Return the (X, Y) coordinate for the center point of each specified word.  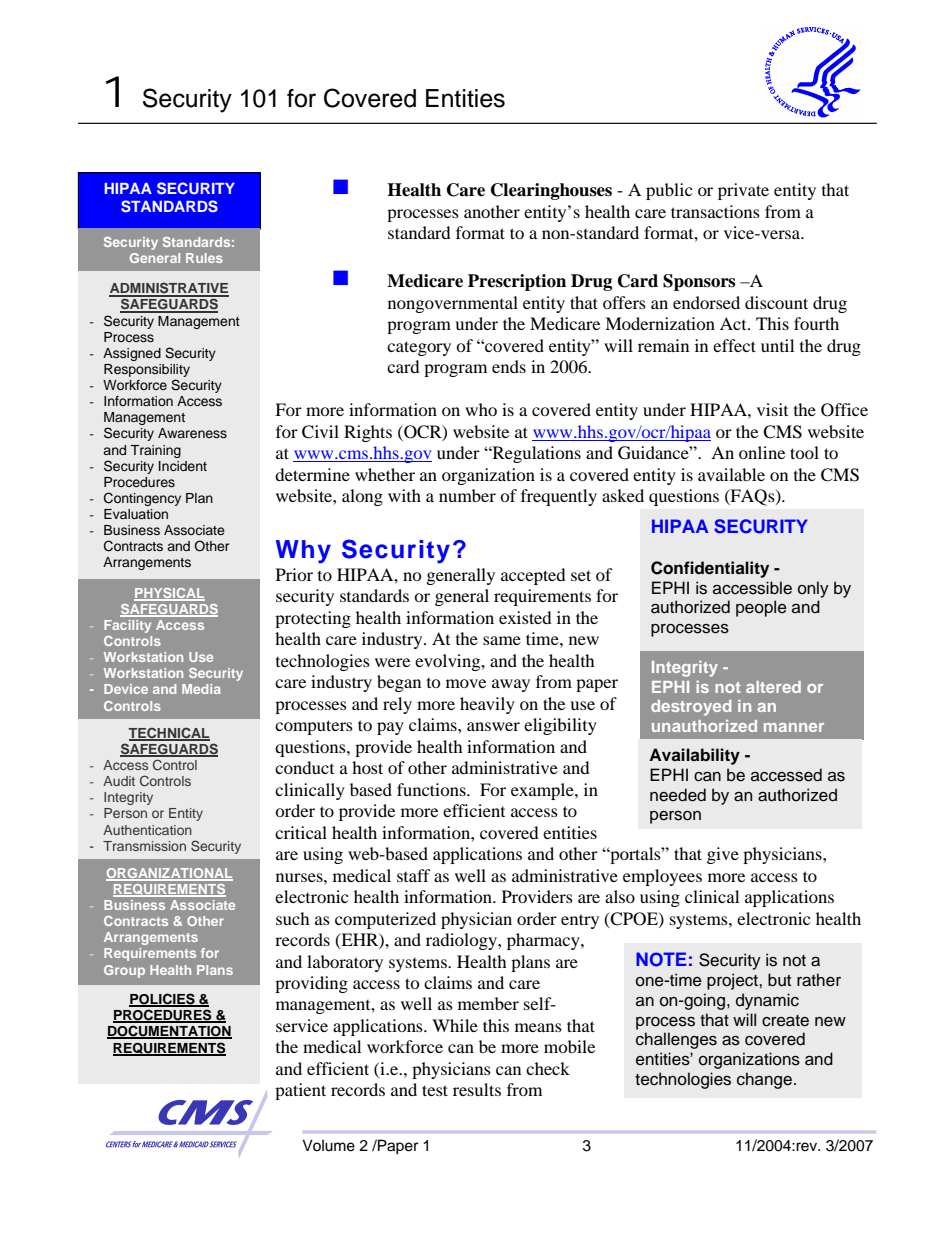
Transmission (144, 846)
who (481, 409)
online (762, 452)
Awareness (192, 433)
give (723, 855)
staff (414, 875)
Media (201, 689)
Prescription (517, 282)
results (477, 1089)
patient (300, 1091)
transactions (715, 211)
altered (773, 687)
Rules (204, 258)
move (466, 683)
